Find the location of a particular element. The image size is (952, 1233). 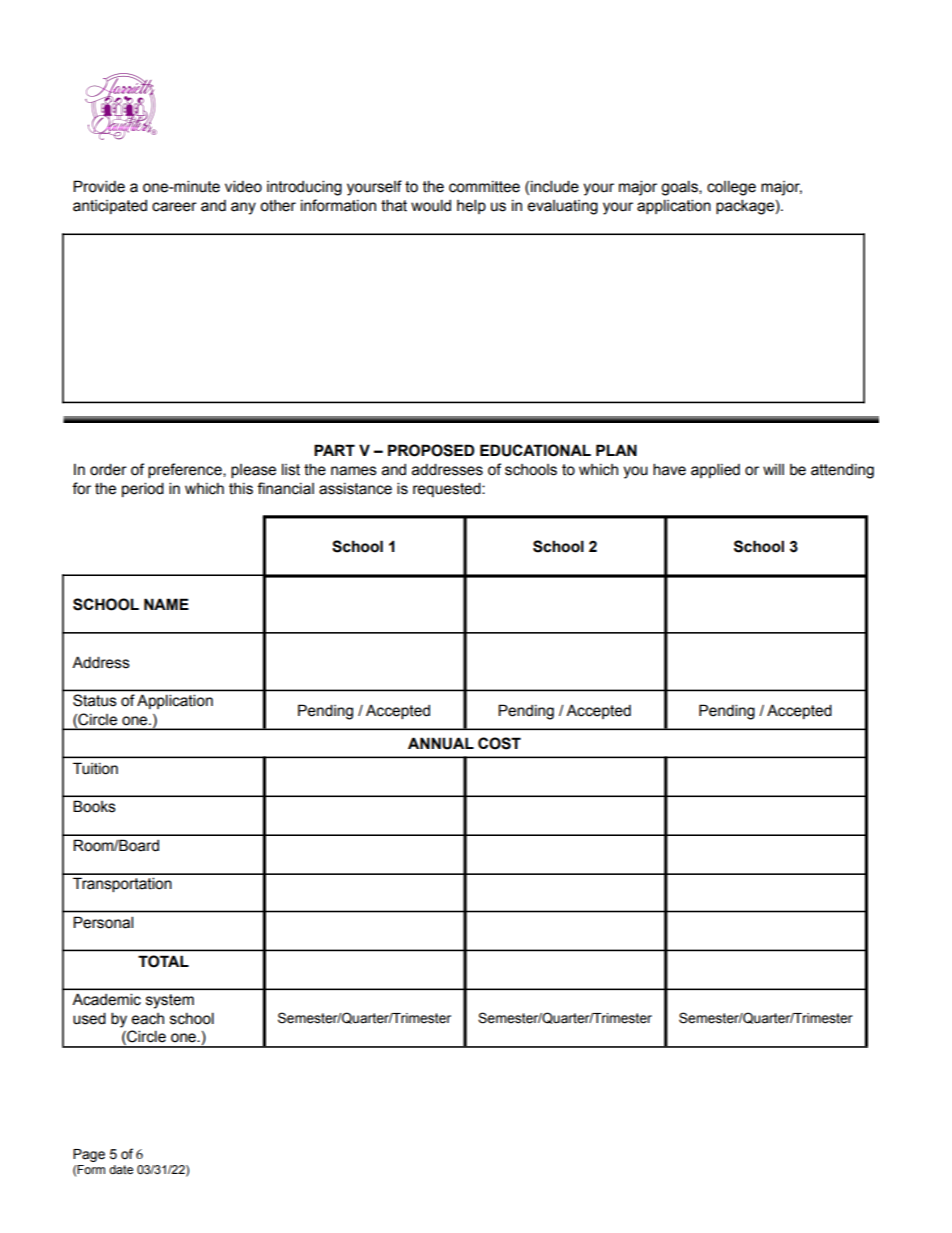

date is located at coordinates (121, 1169).
